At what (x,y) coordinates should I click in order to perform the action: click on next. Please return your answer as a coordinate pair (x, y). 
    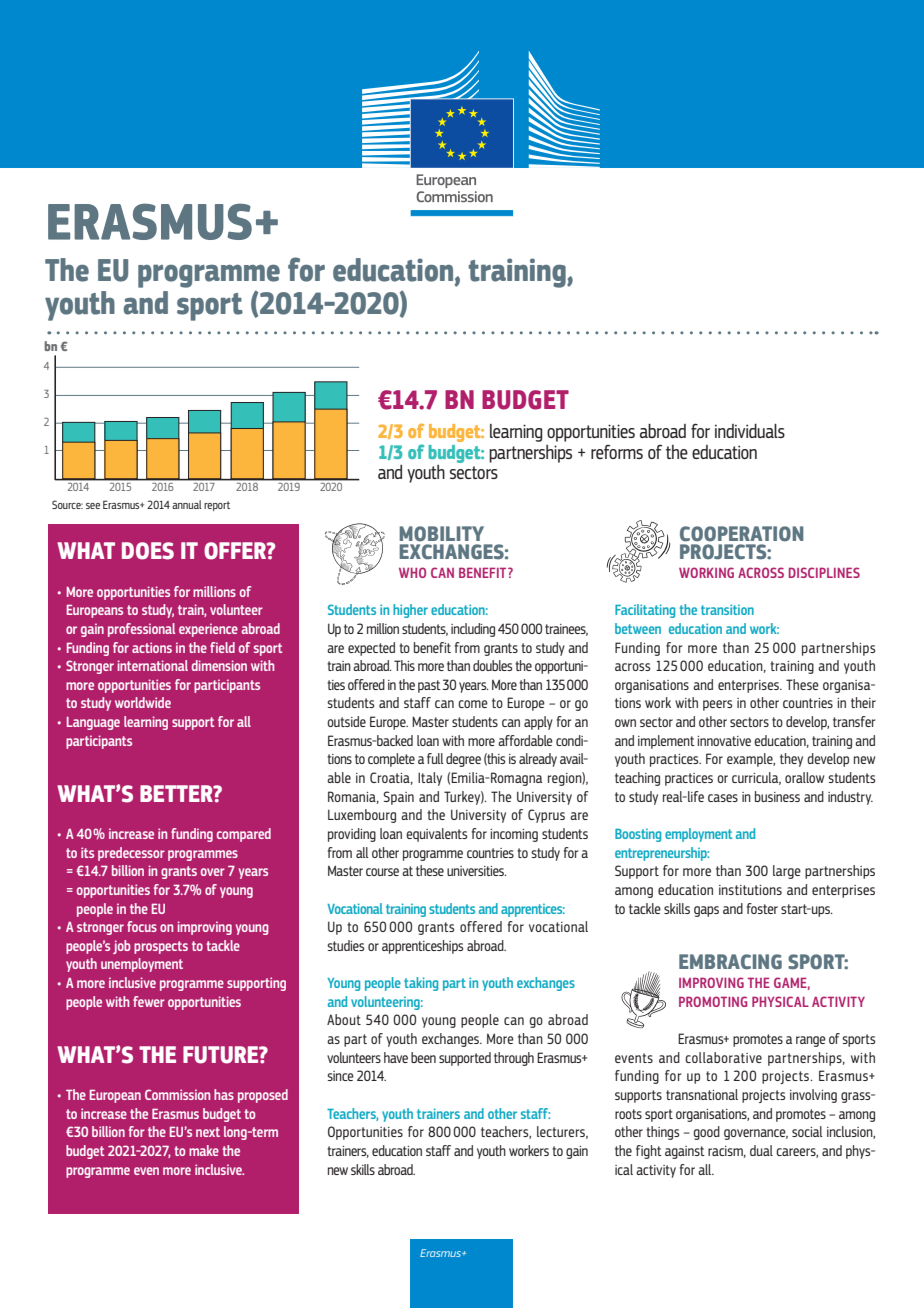
    Looking at the image, I should click on (208, 1132).
